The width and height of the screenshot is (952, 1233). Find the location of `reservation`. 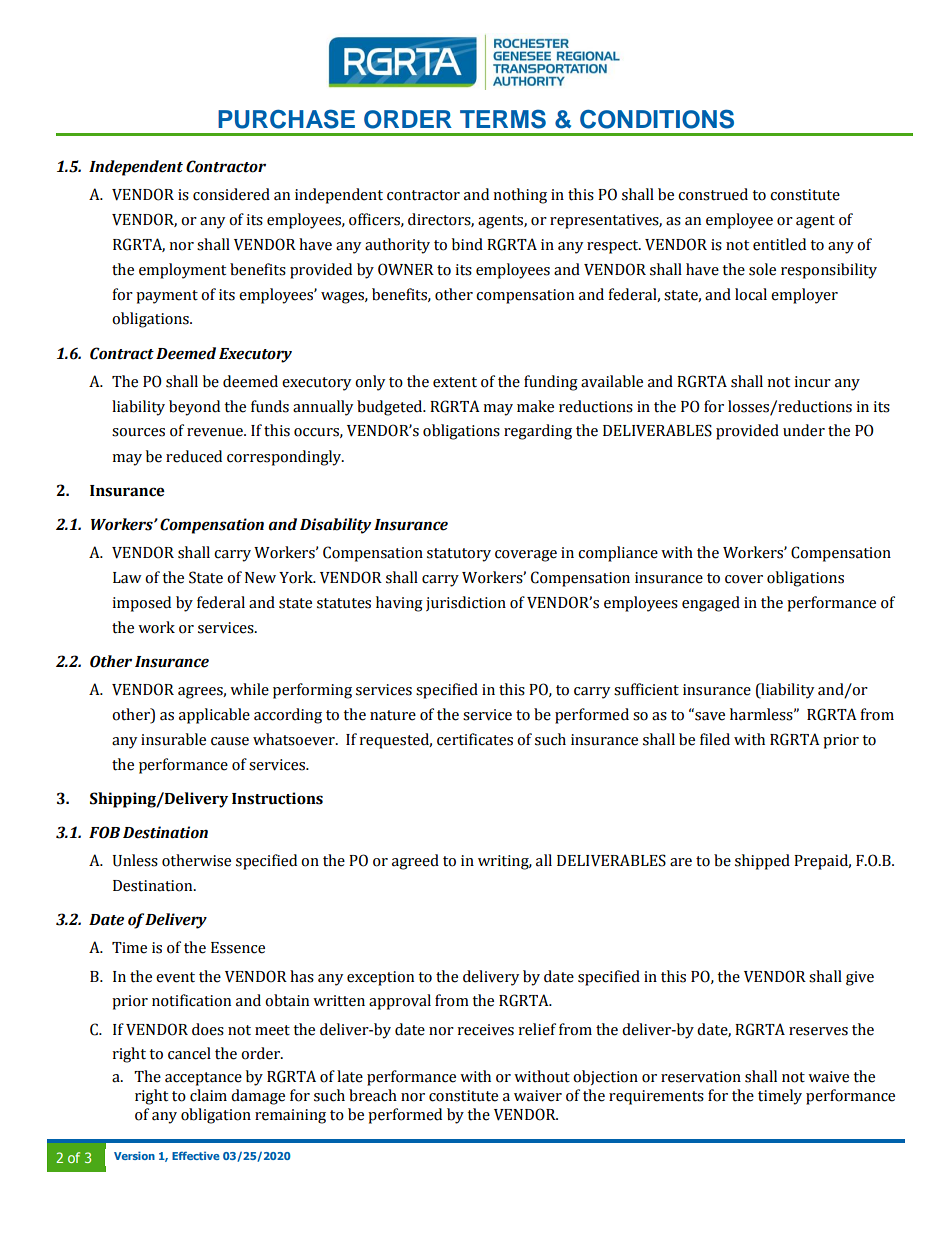

reservation is located at coordinates (701, 1077).
